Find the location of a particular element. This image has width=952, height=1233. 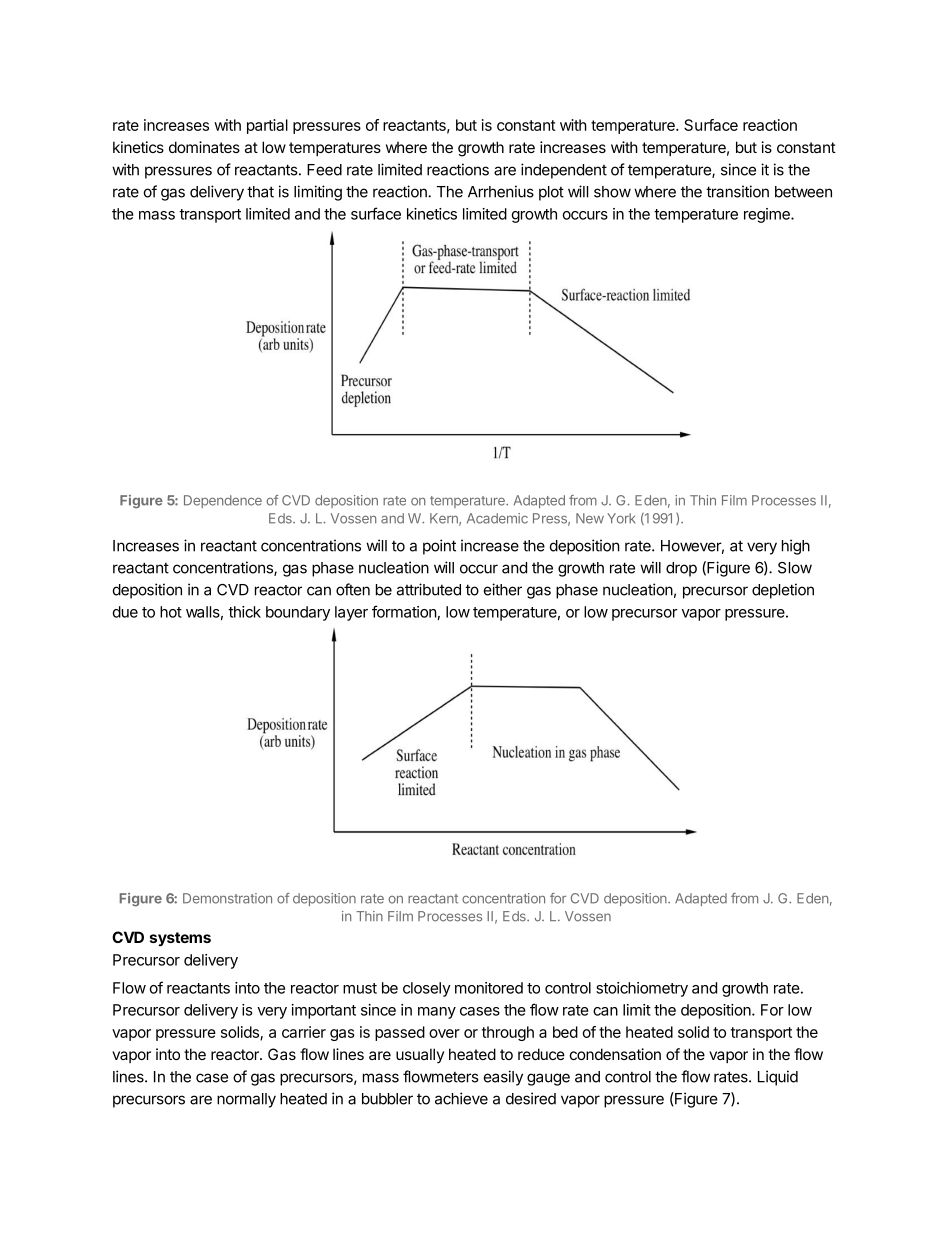

hot is located at coordinates (171, 612).
